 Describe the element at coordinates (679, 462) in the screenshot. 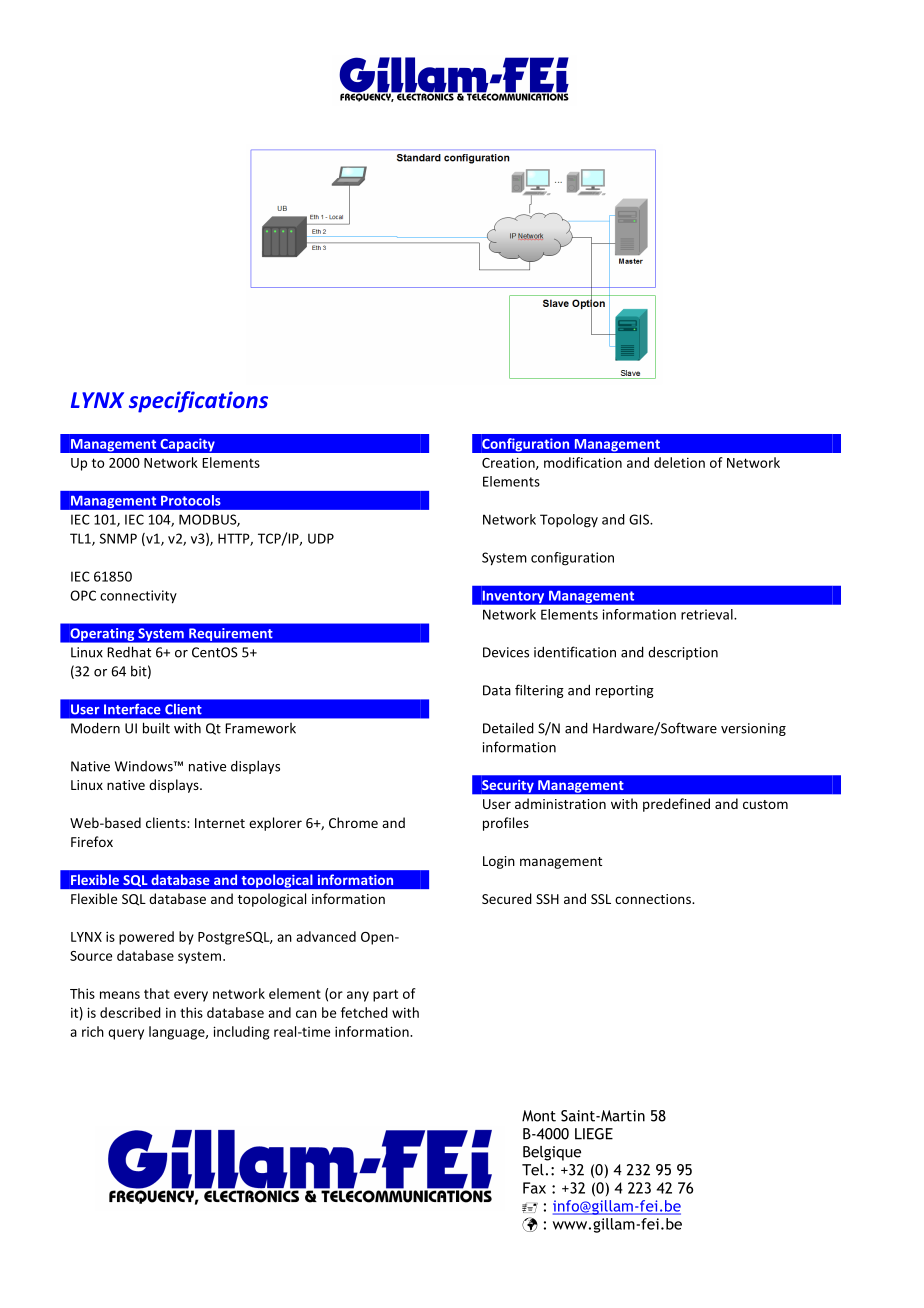

I see `deletion` at that location.
